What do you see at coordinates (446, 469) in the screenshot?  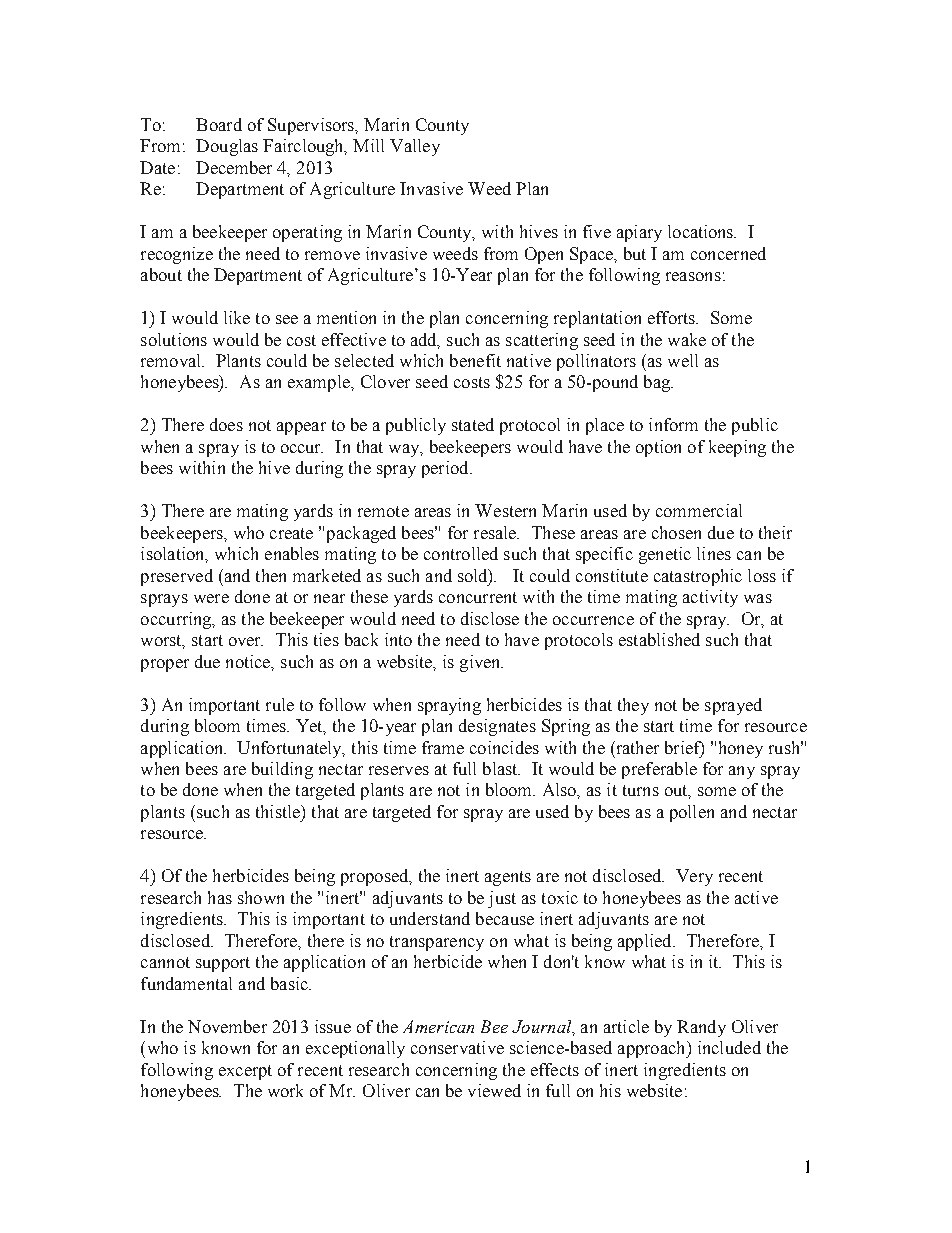 I see `period` at bounding box center [446, 469].
